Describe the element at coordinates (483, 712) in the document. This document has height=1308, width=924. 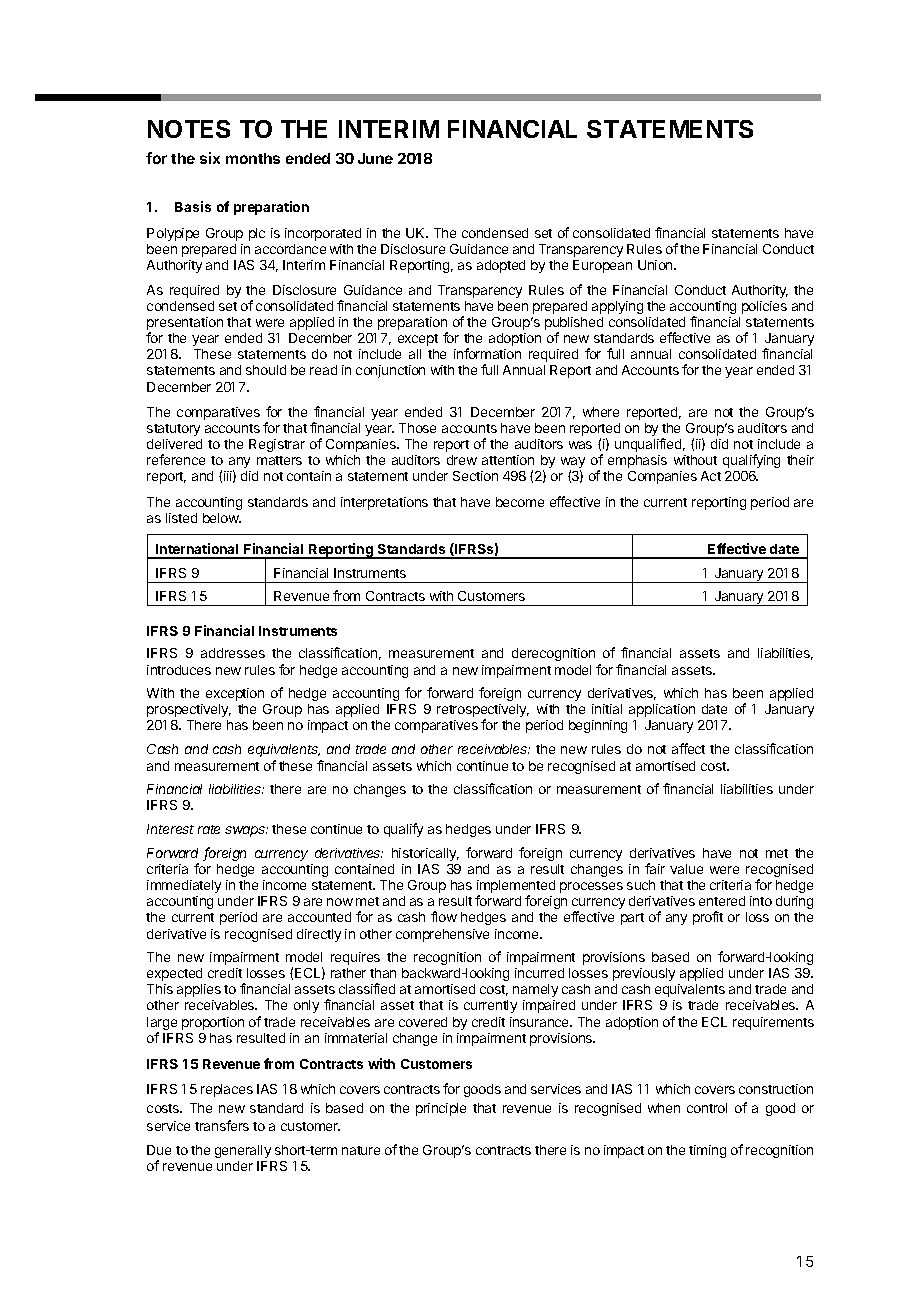
I see `retrospectively` at that location.
